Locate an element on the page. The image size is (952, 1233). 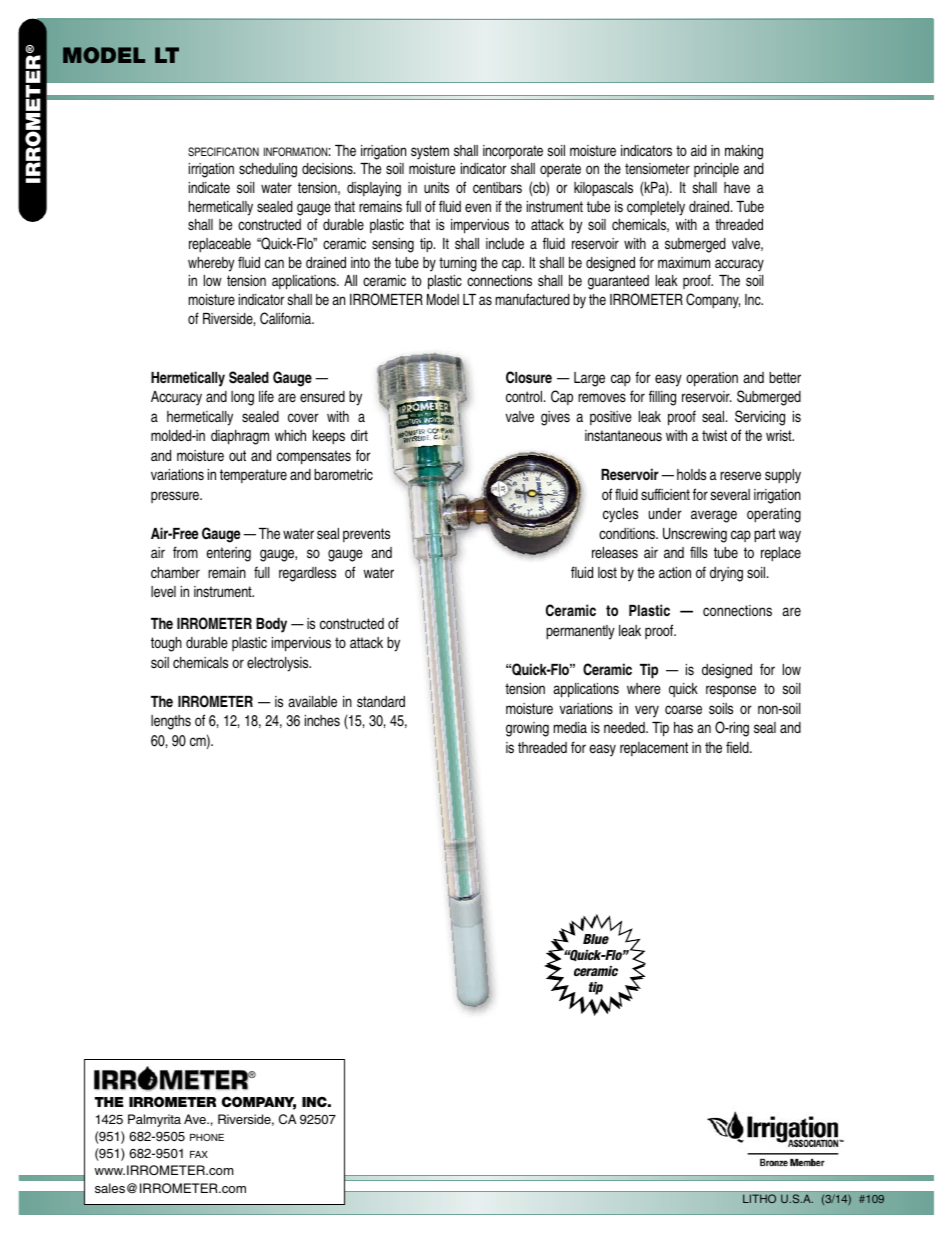
FAX is located at coordinates (199, 1154).
